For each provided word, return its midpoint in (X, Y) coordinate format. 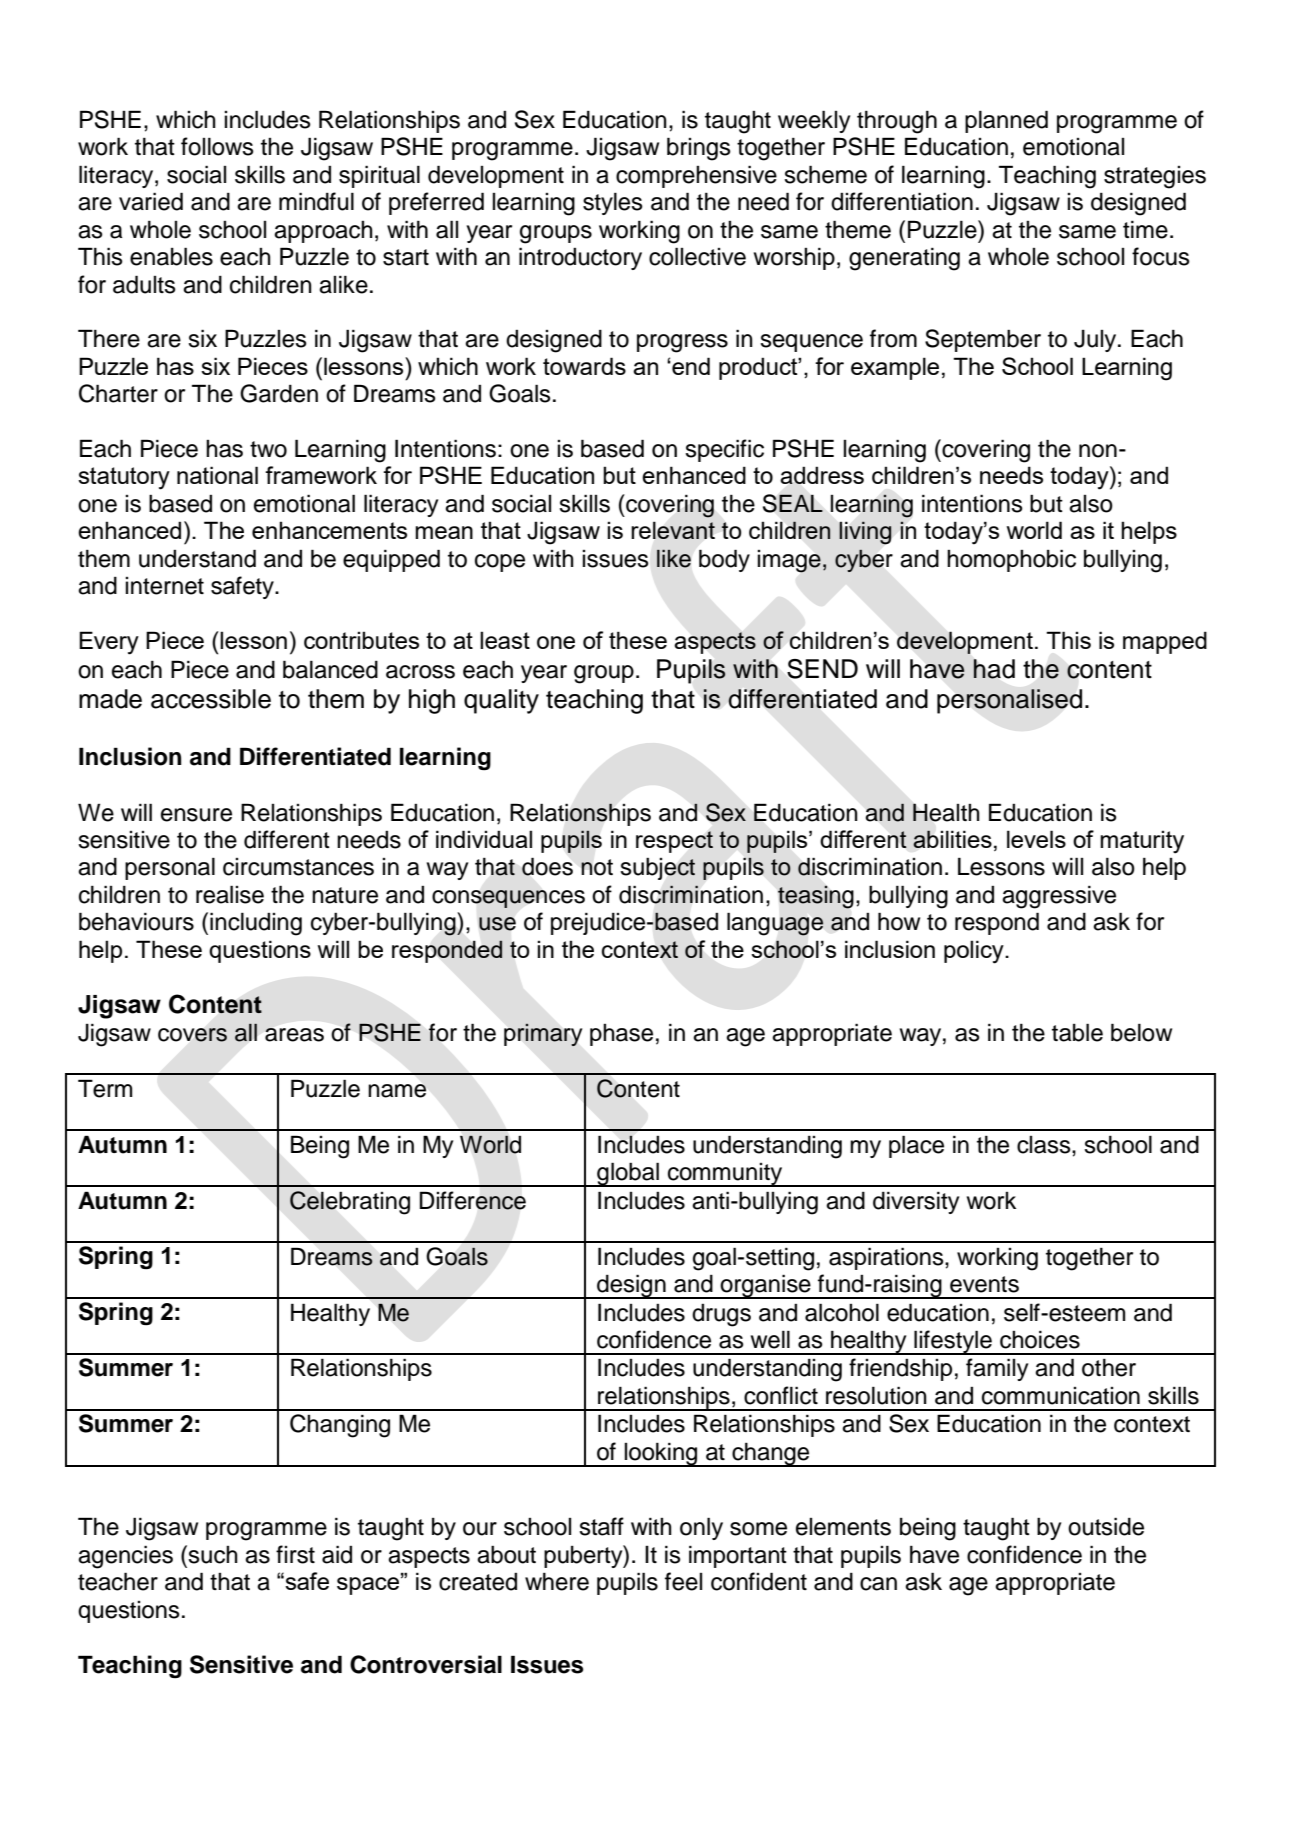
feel (683, 1581)
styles (613, 203)
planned (1006, 121)
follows (217, 146)
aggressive (1059, 897)
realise (230, 894)
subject (657, 869)
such (212, 1554)
